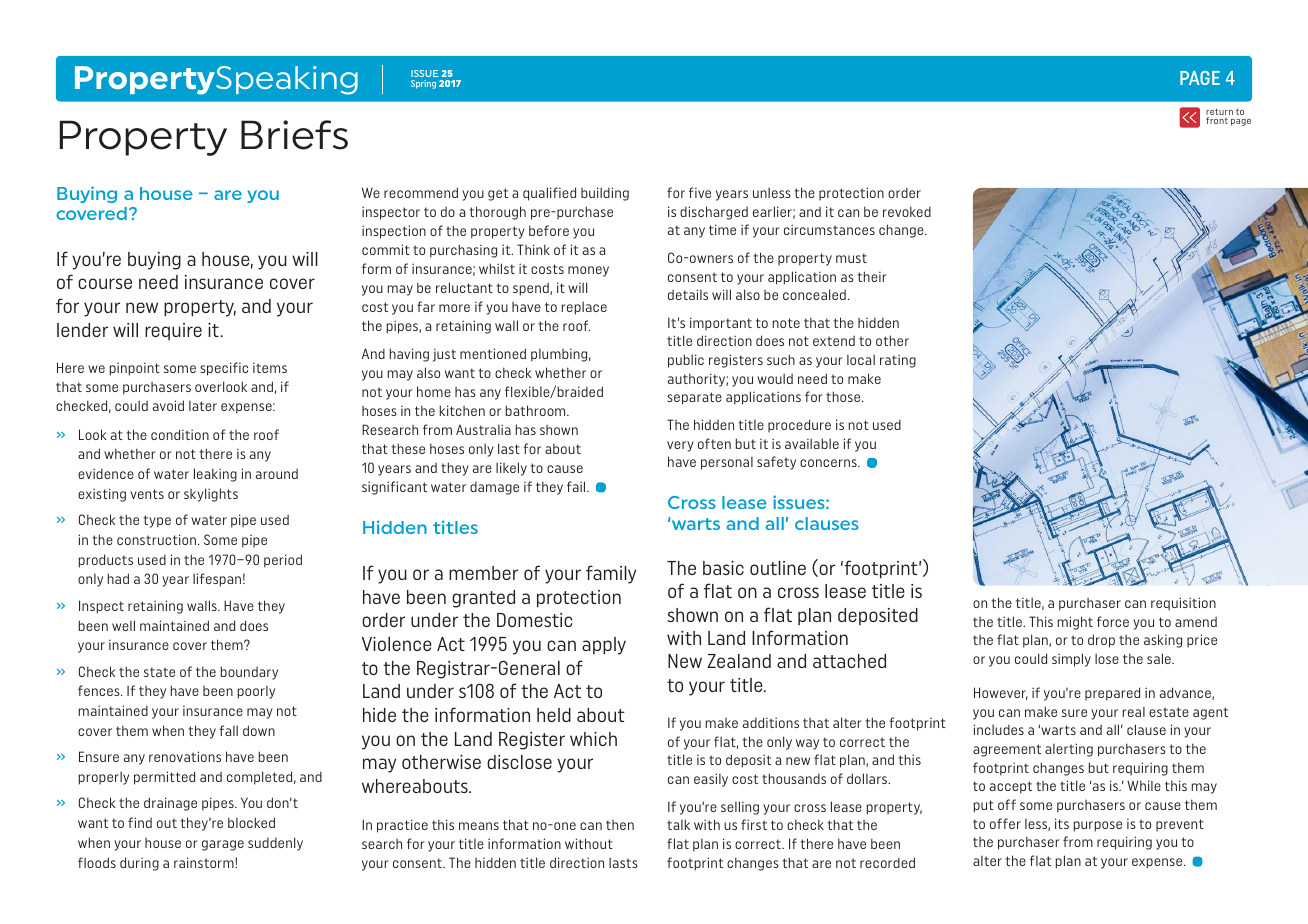 The image size is (1308, 924). What do you see at coordinates (203, 406) in the image?
I see `later` at bounding box center [203, 406].
